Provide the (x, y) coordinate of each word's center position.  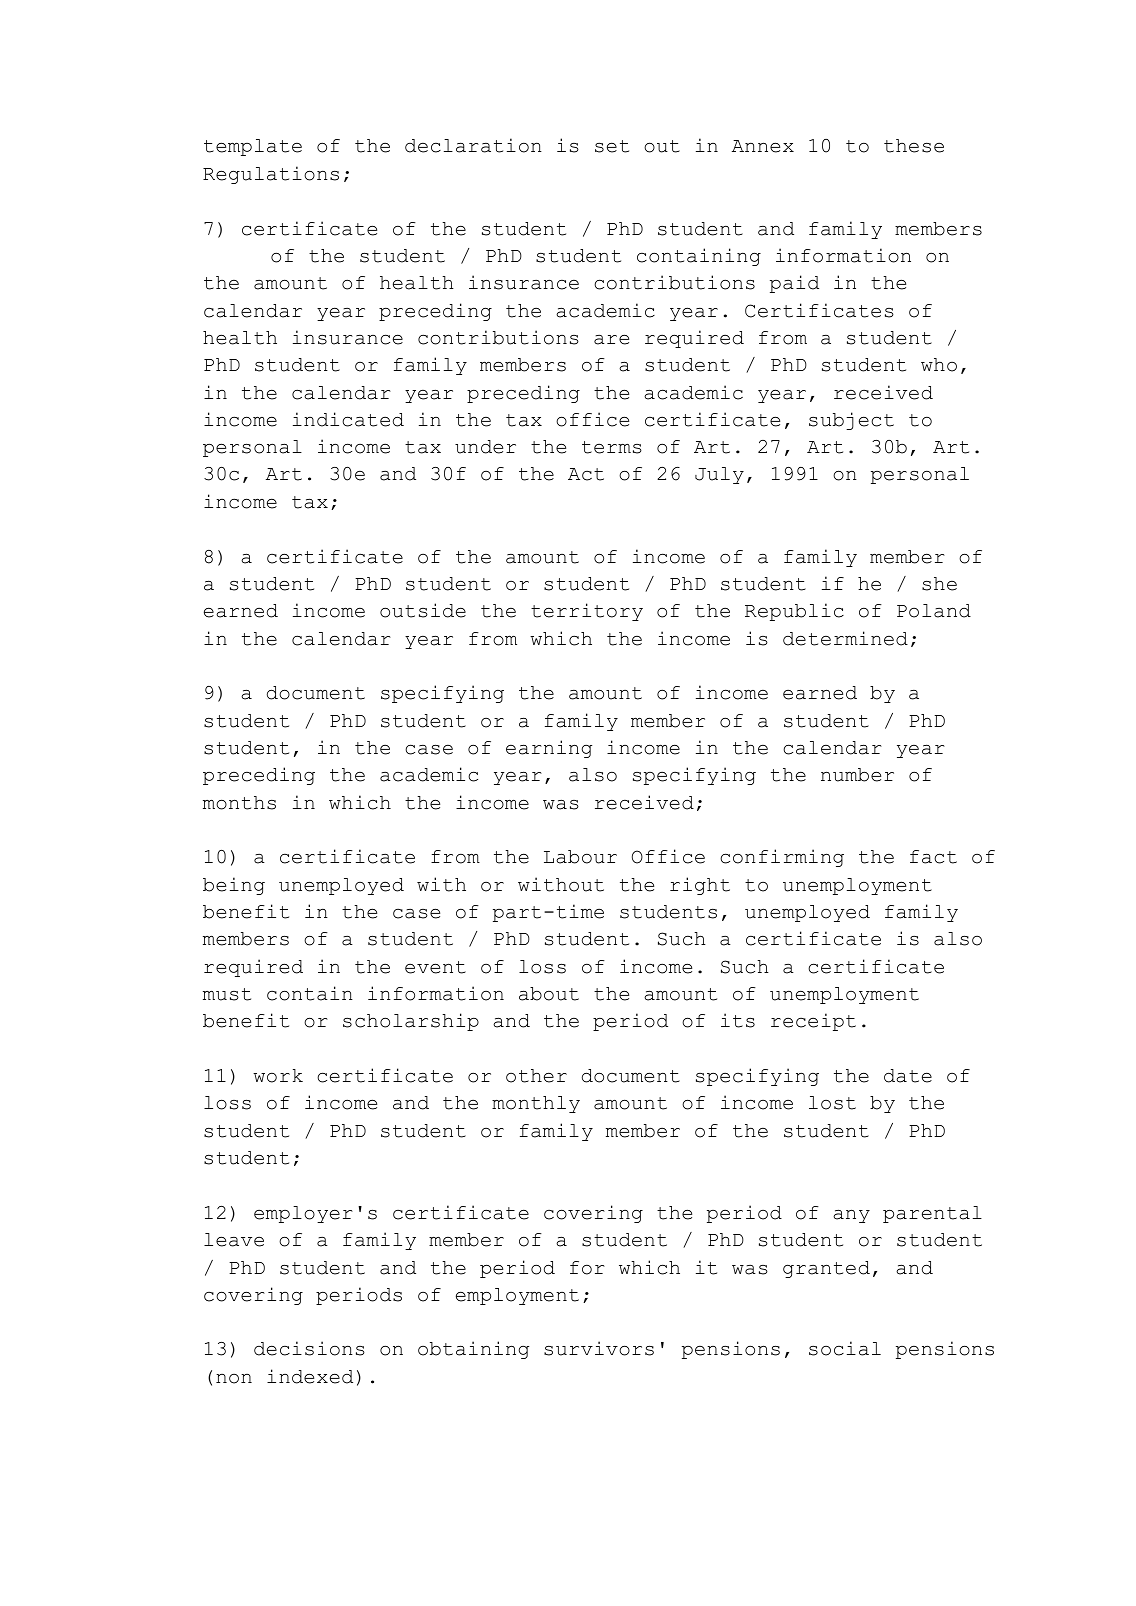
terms (612, 447)
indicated (348, 419)
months (239, 803)
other (536, 1076)
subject (851, 421)
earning (549, 749)
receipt (813, 1022)
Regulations (271, 175)
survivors (599, 1348)
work (278, 1076)
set (612, 146)
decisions (309, 1348)
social (845, 1348)
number (857, 775)
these (914, 146)
